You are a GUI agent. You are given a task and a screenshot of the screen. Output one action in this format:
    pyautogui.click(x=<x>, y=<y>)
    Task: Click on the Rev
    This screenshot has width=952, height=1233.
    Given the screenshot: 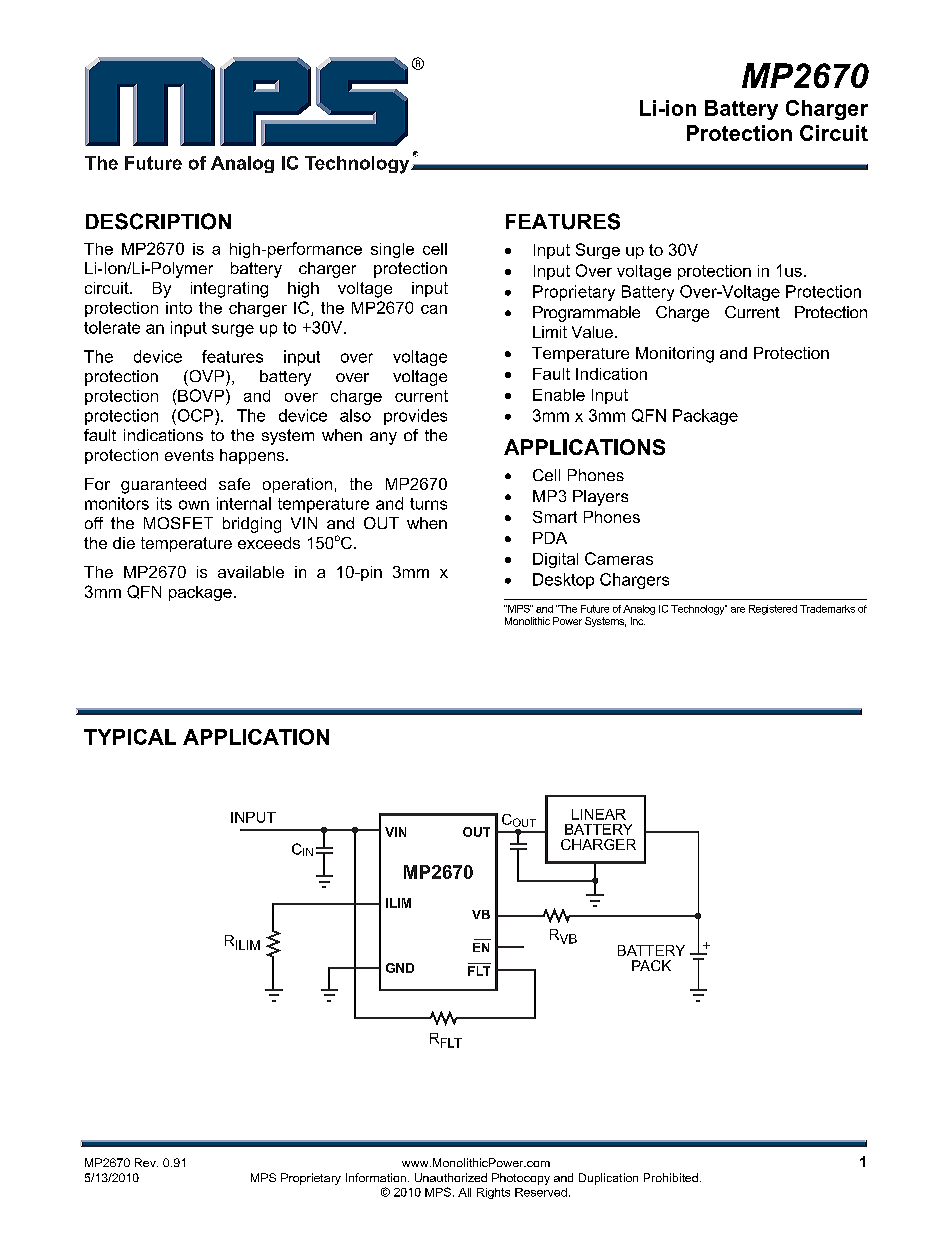 What is the action you would take?
    pyautogui.click(x=146, y=1162)
